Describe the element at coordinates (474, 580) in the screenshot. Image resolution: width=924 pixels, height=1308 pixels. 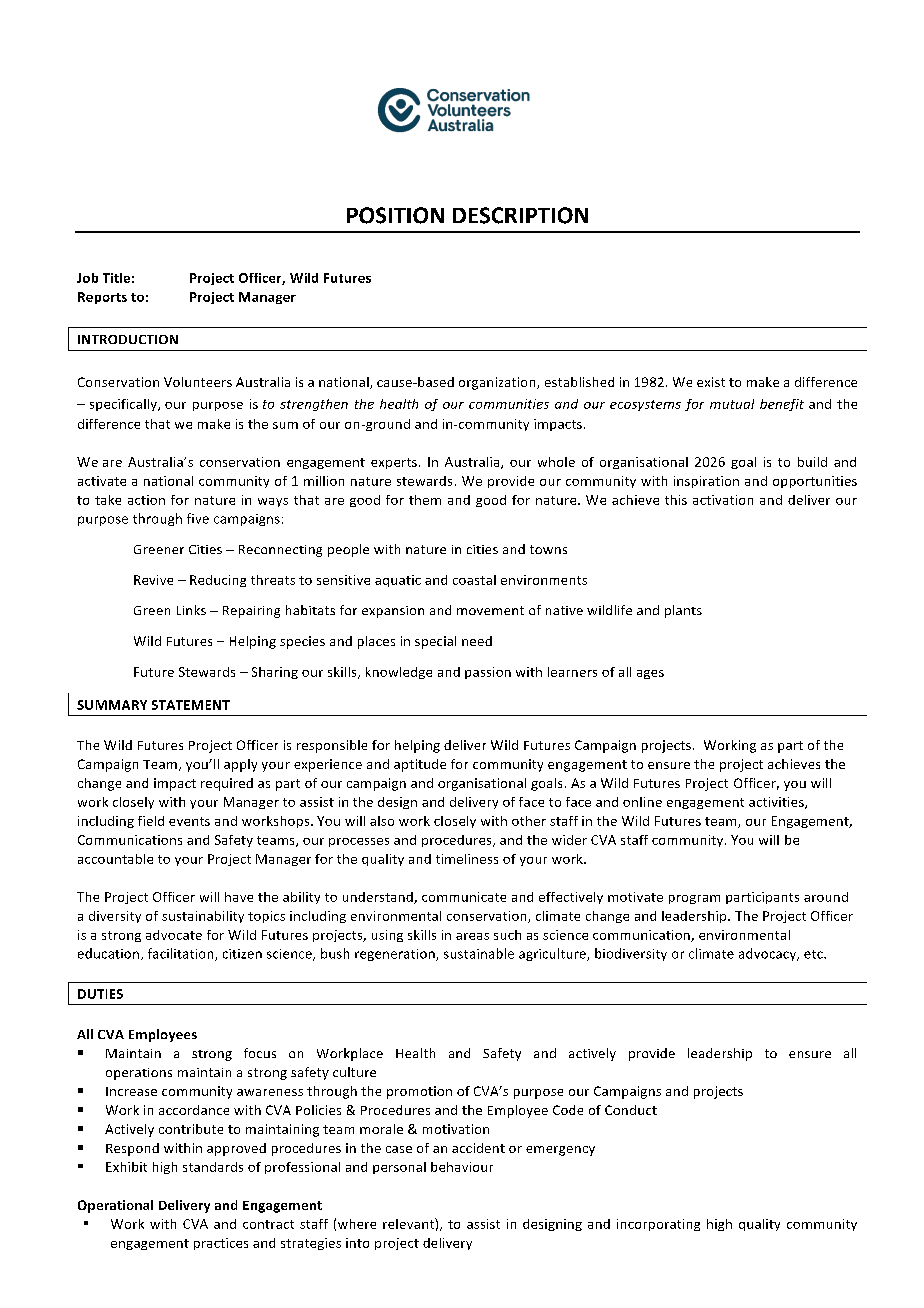
I see `coastal` at that location.
